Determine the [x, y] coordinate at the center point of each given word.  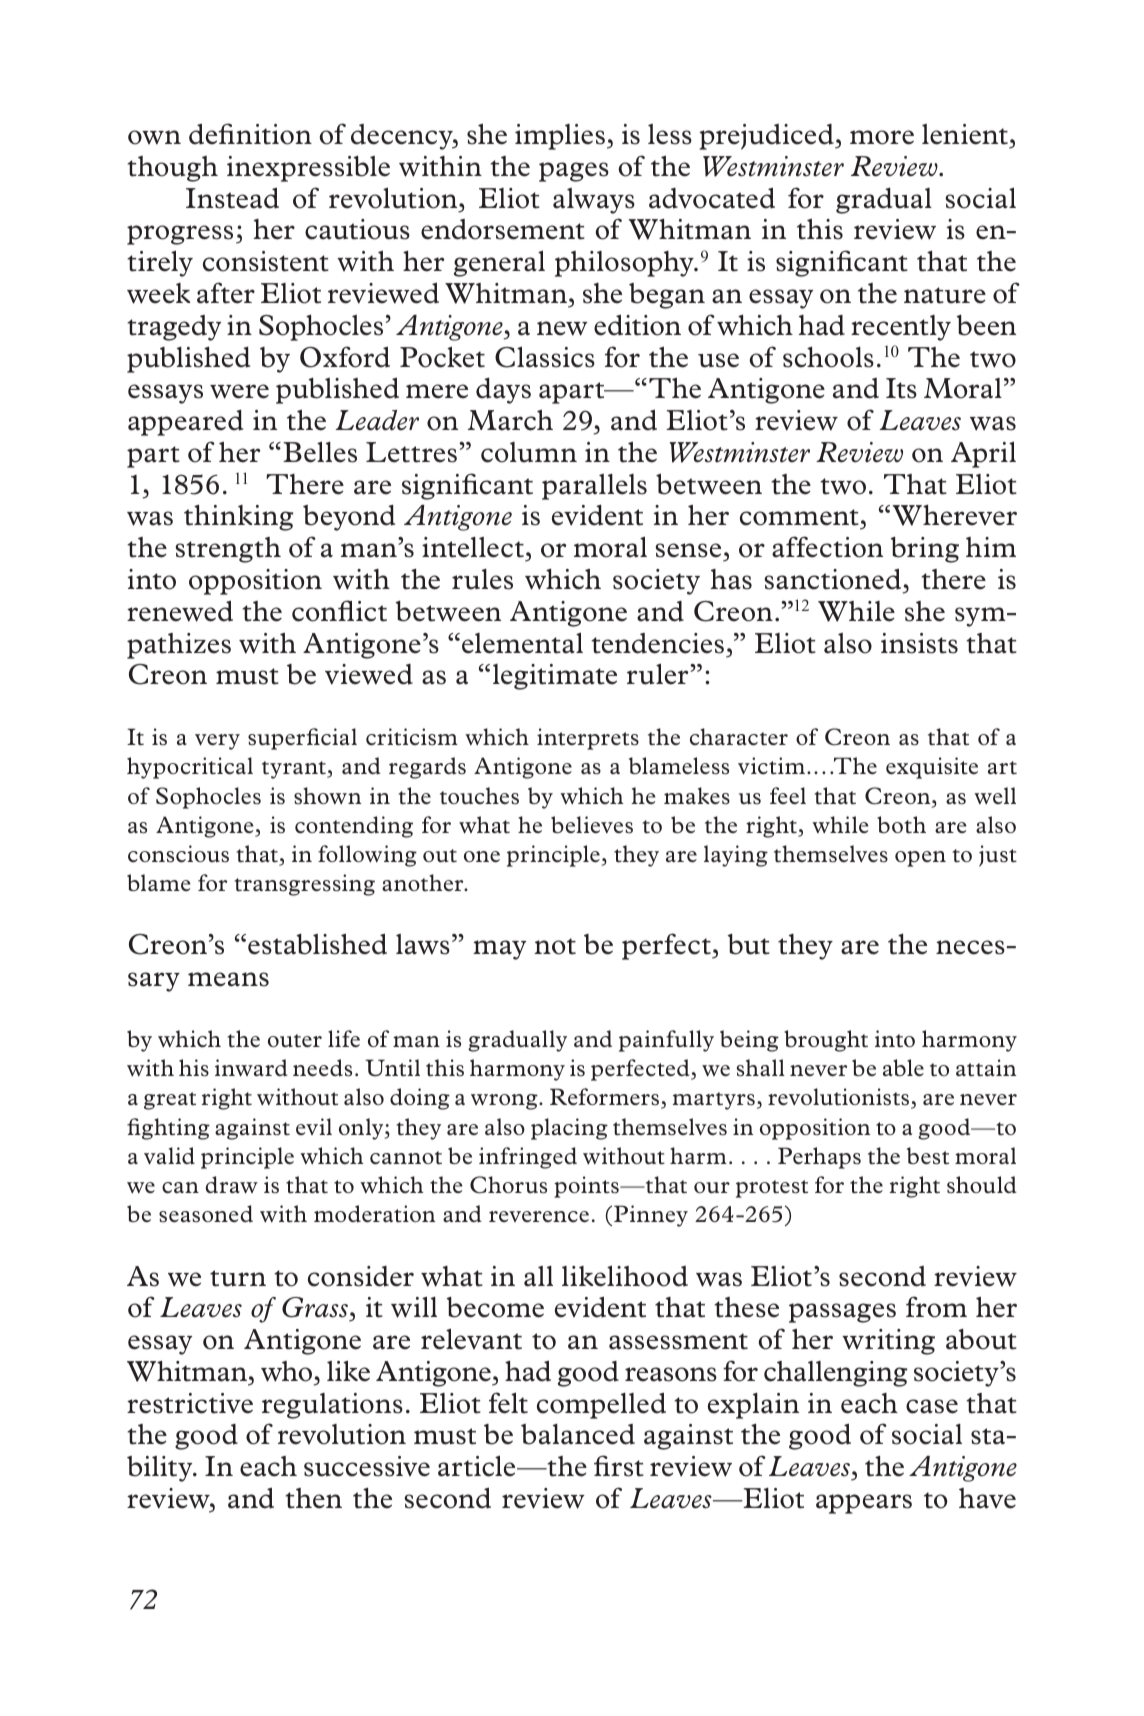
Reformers [606, 1098]
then [313, 1498]
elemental [522, 643]
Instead [232, 198]
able [903, 1068]
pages [574, 172]
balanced [578, 1434]
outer [295, 1041]
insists [919, 643]
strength [228, 550]
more [882, 137]
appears [864, 1504]
